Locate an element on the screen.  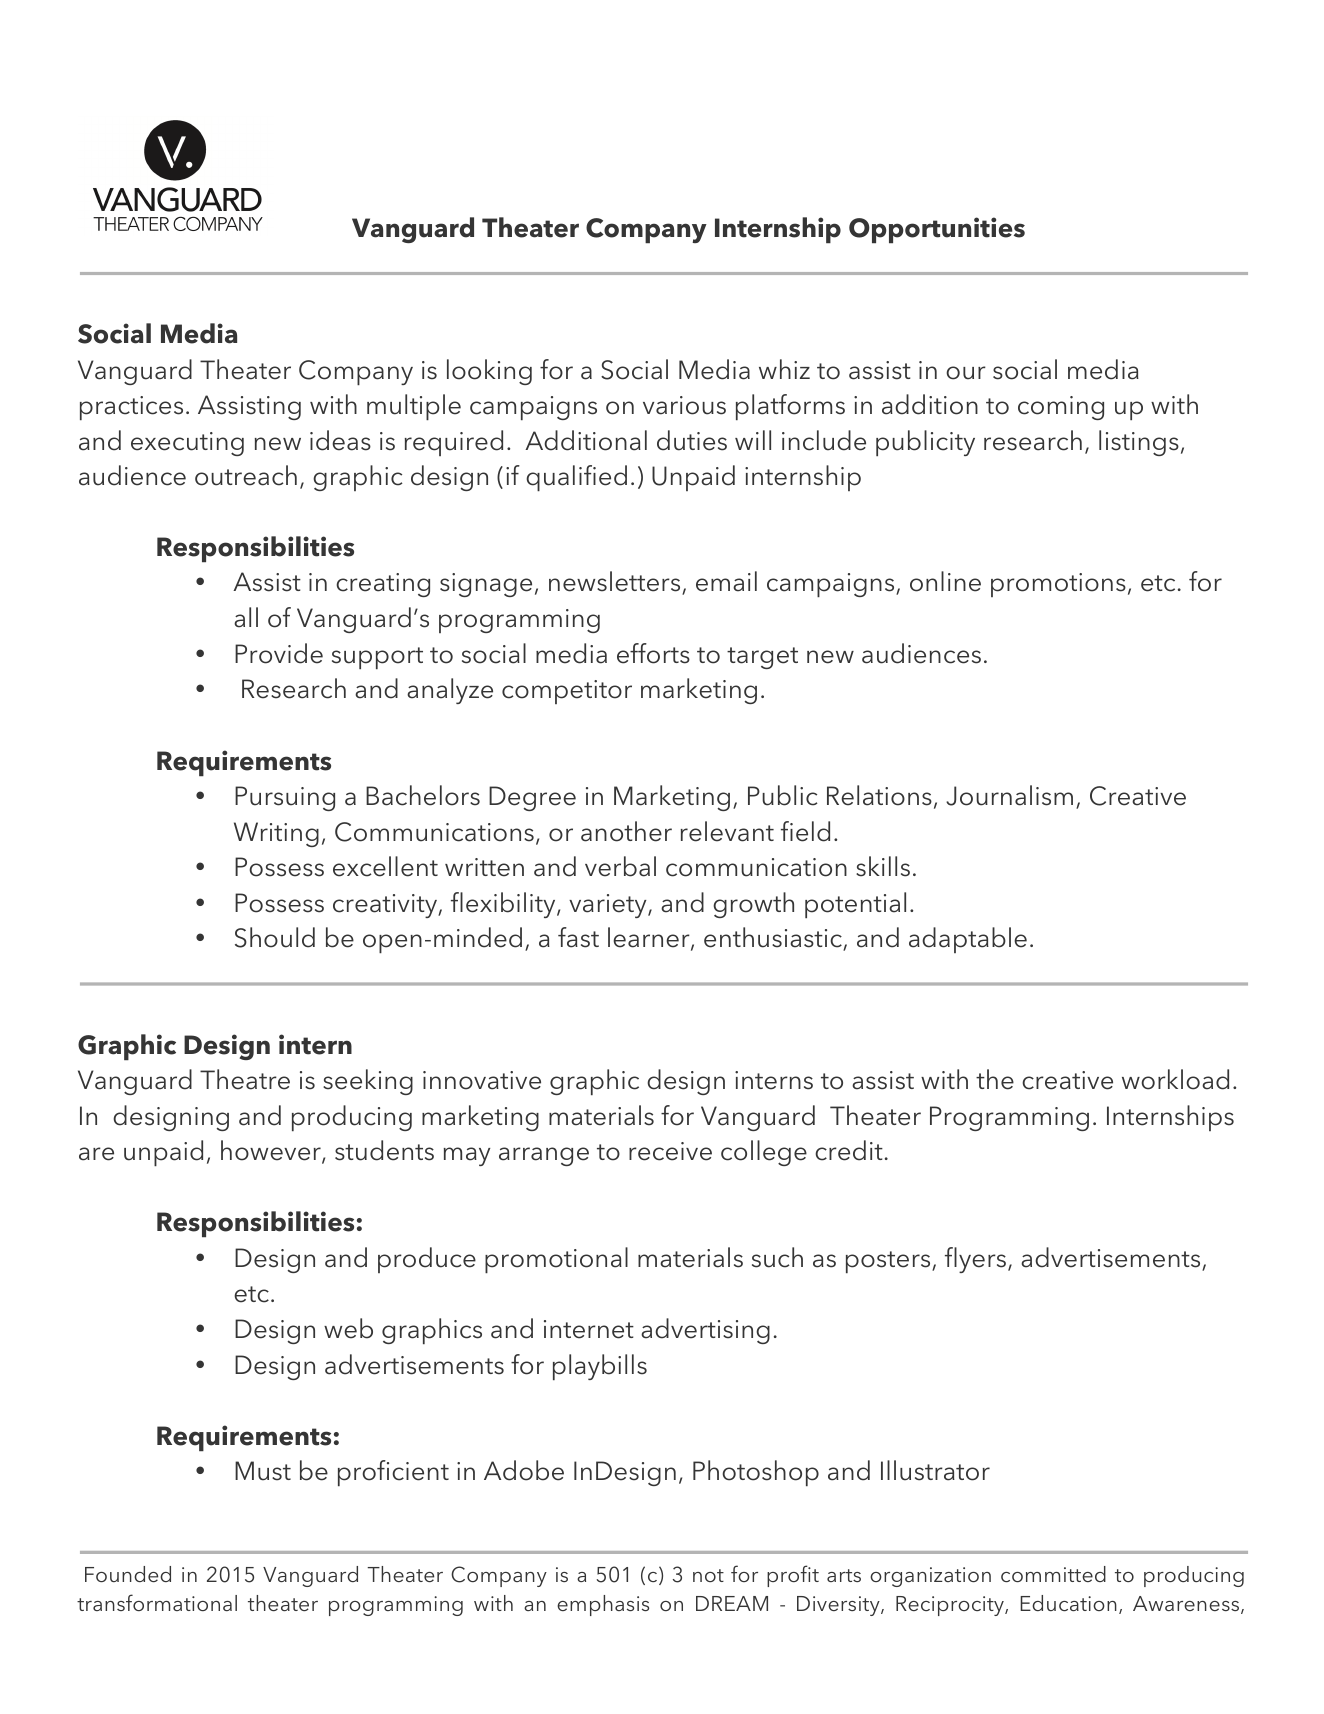
learner is located at coordinates (650, 938).
